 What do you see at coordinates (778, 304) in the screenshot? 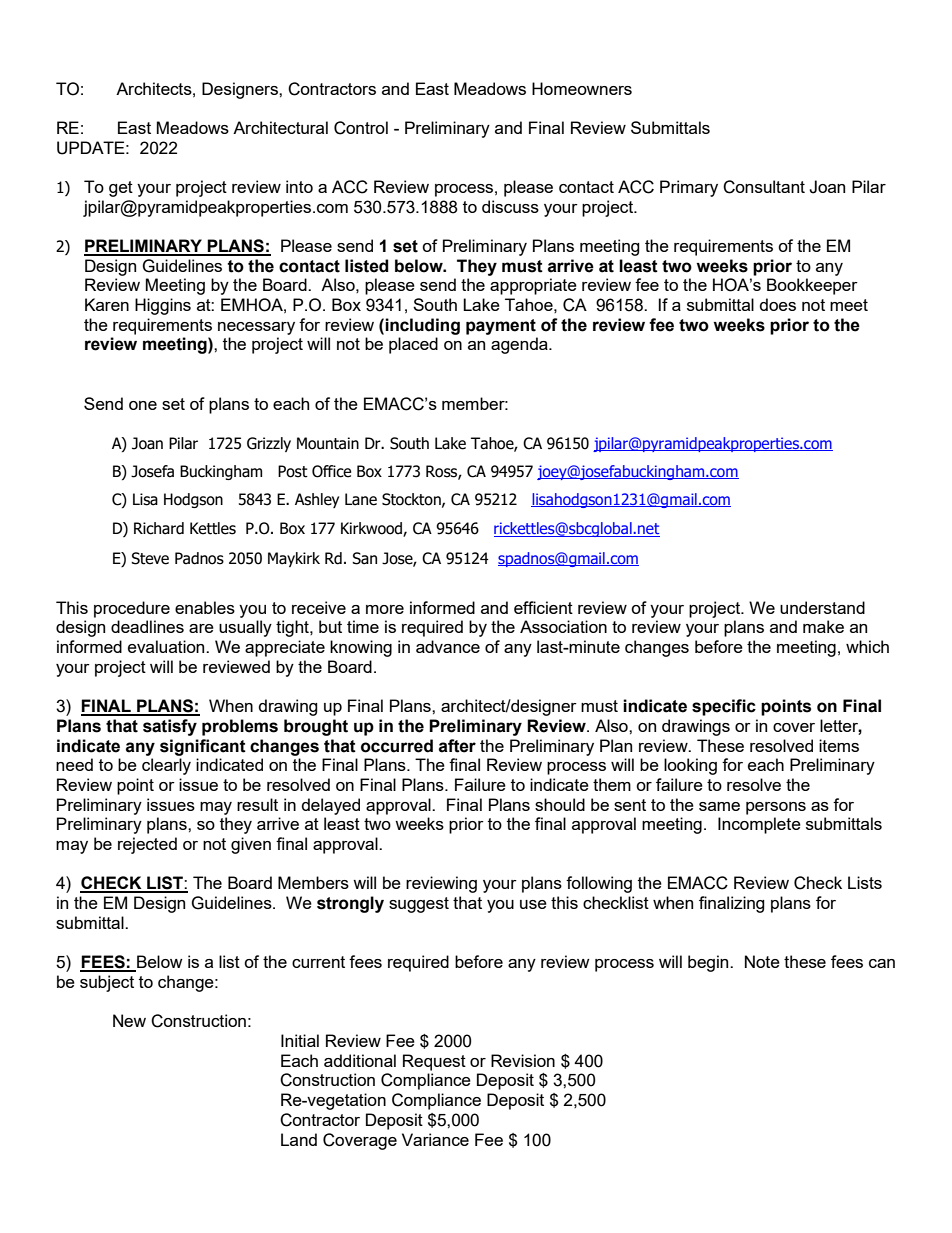
I see `does` at bounding box center [778, 304].
